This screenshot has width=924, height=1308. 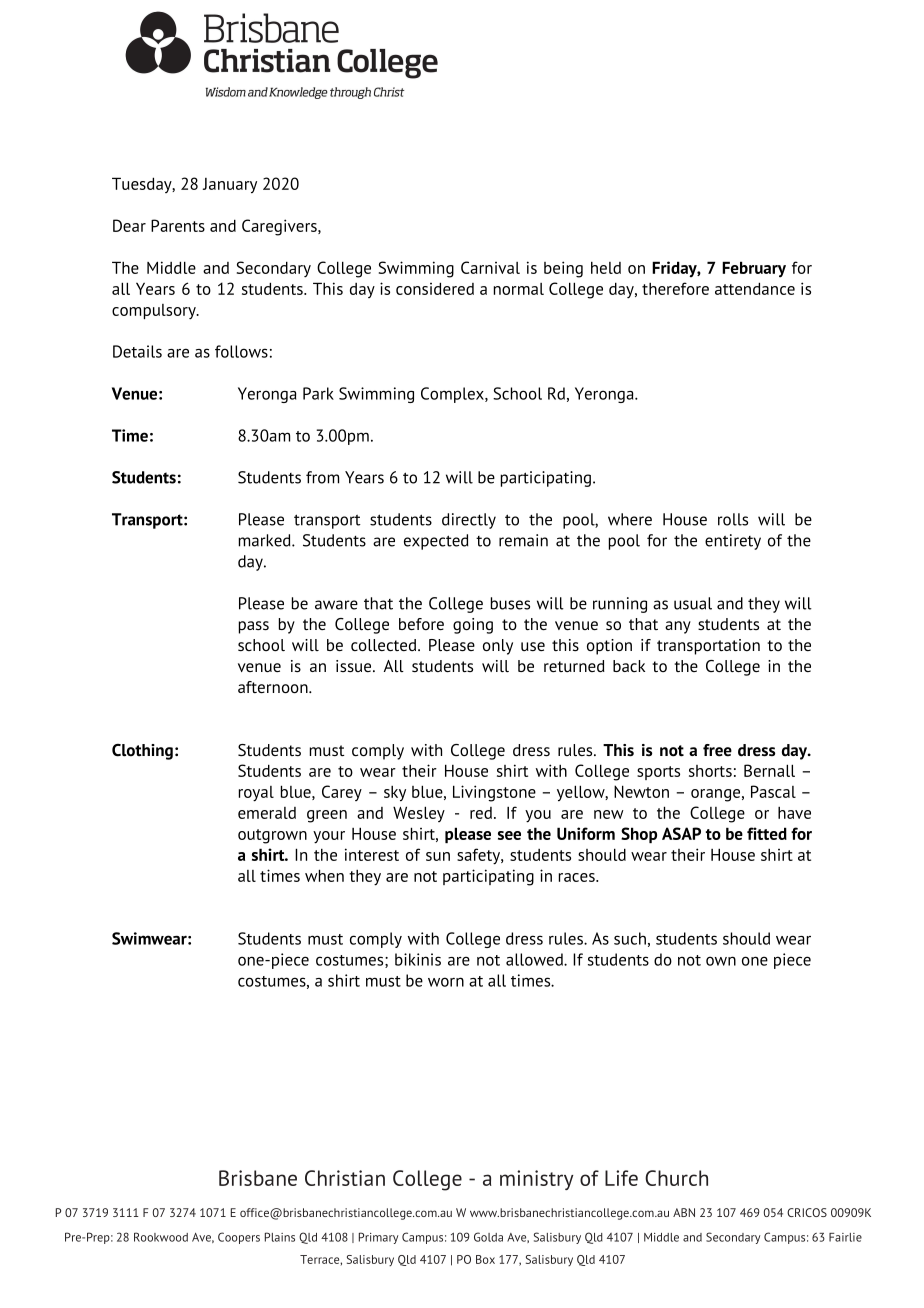 I want to click on expected, so click(x=436, y=542).
